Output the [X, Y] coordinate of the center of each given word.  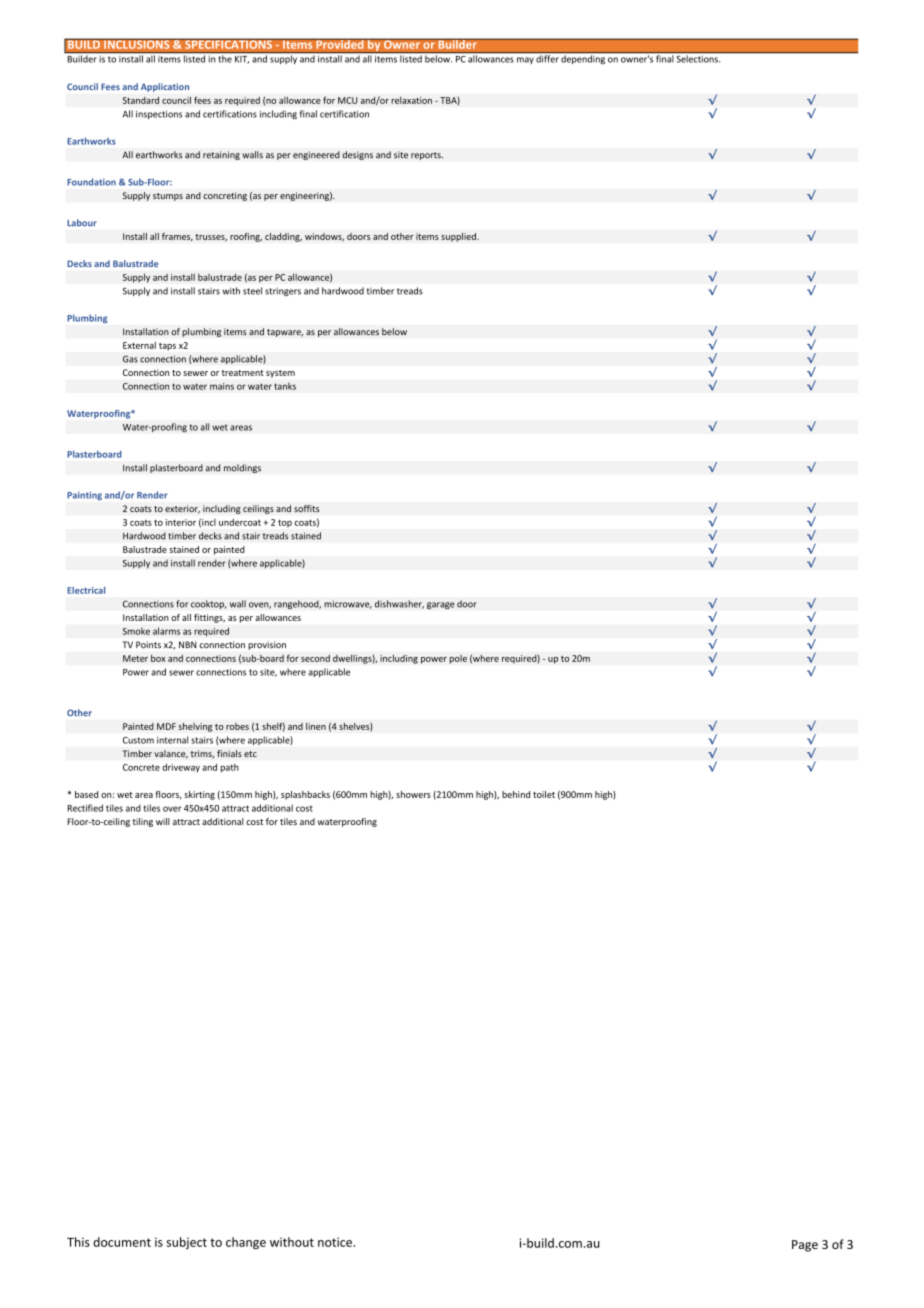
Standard [141, 100]
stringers [283, 291]
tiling [142, 822]
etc [250, 754]
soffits [306, 508]
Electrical [86, 590]
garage [441, 605]
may [525, 60]
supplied [459, 237]
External [139, 345]
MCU [348, 100]
